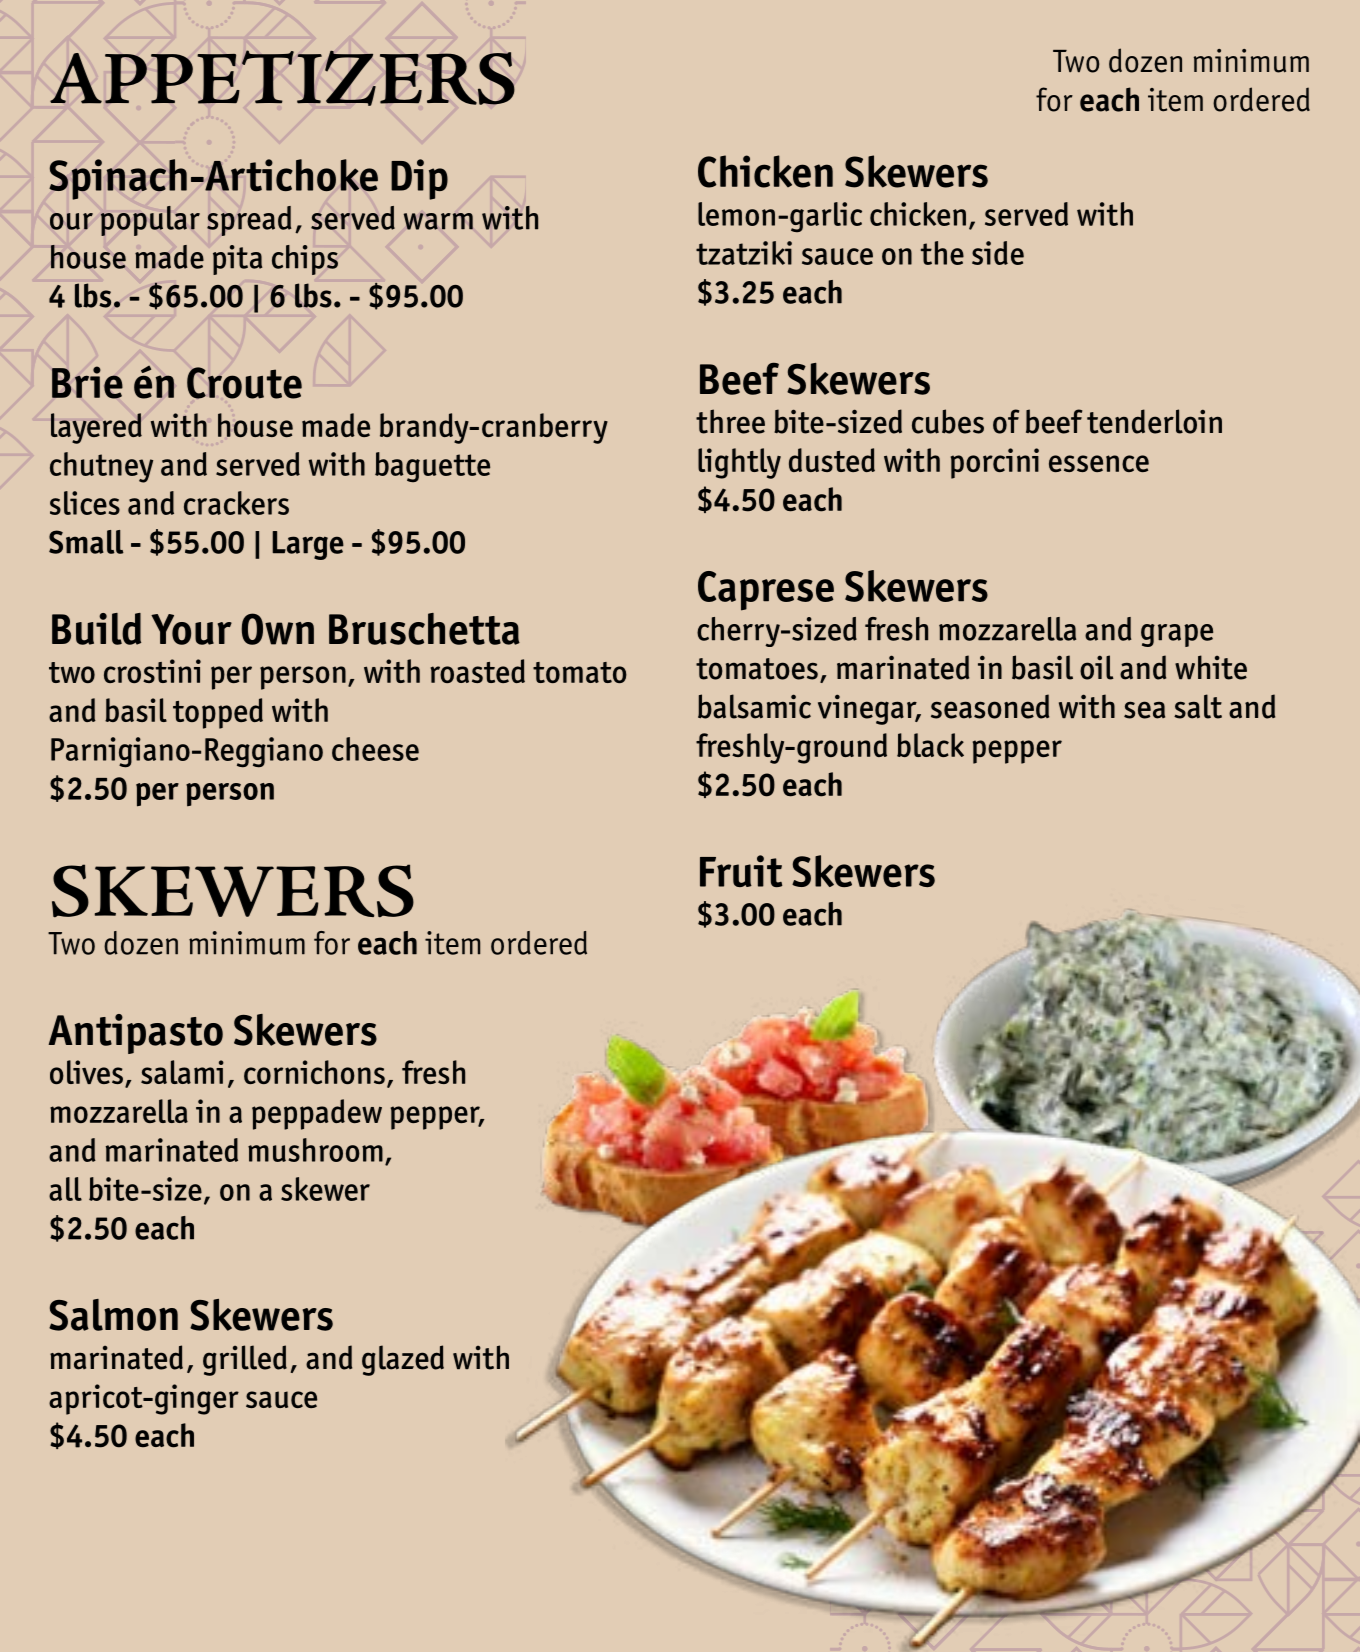 The width and height of the screenshot is (1360, 1652). What do you see at coordinates (218, 713) in the screenshot?
I see `topped` at bounding box center [218, 713].
